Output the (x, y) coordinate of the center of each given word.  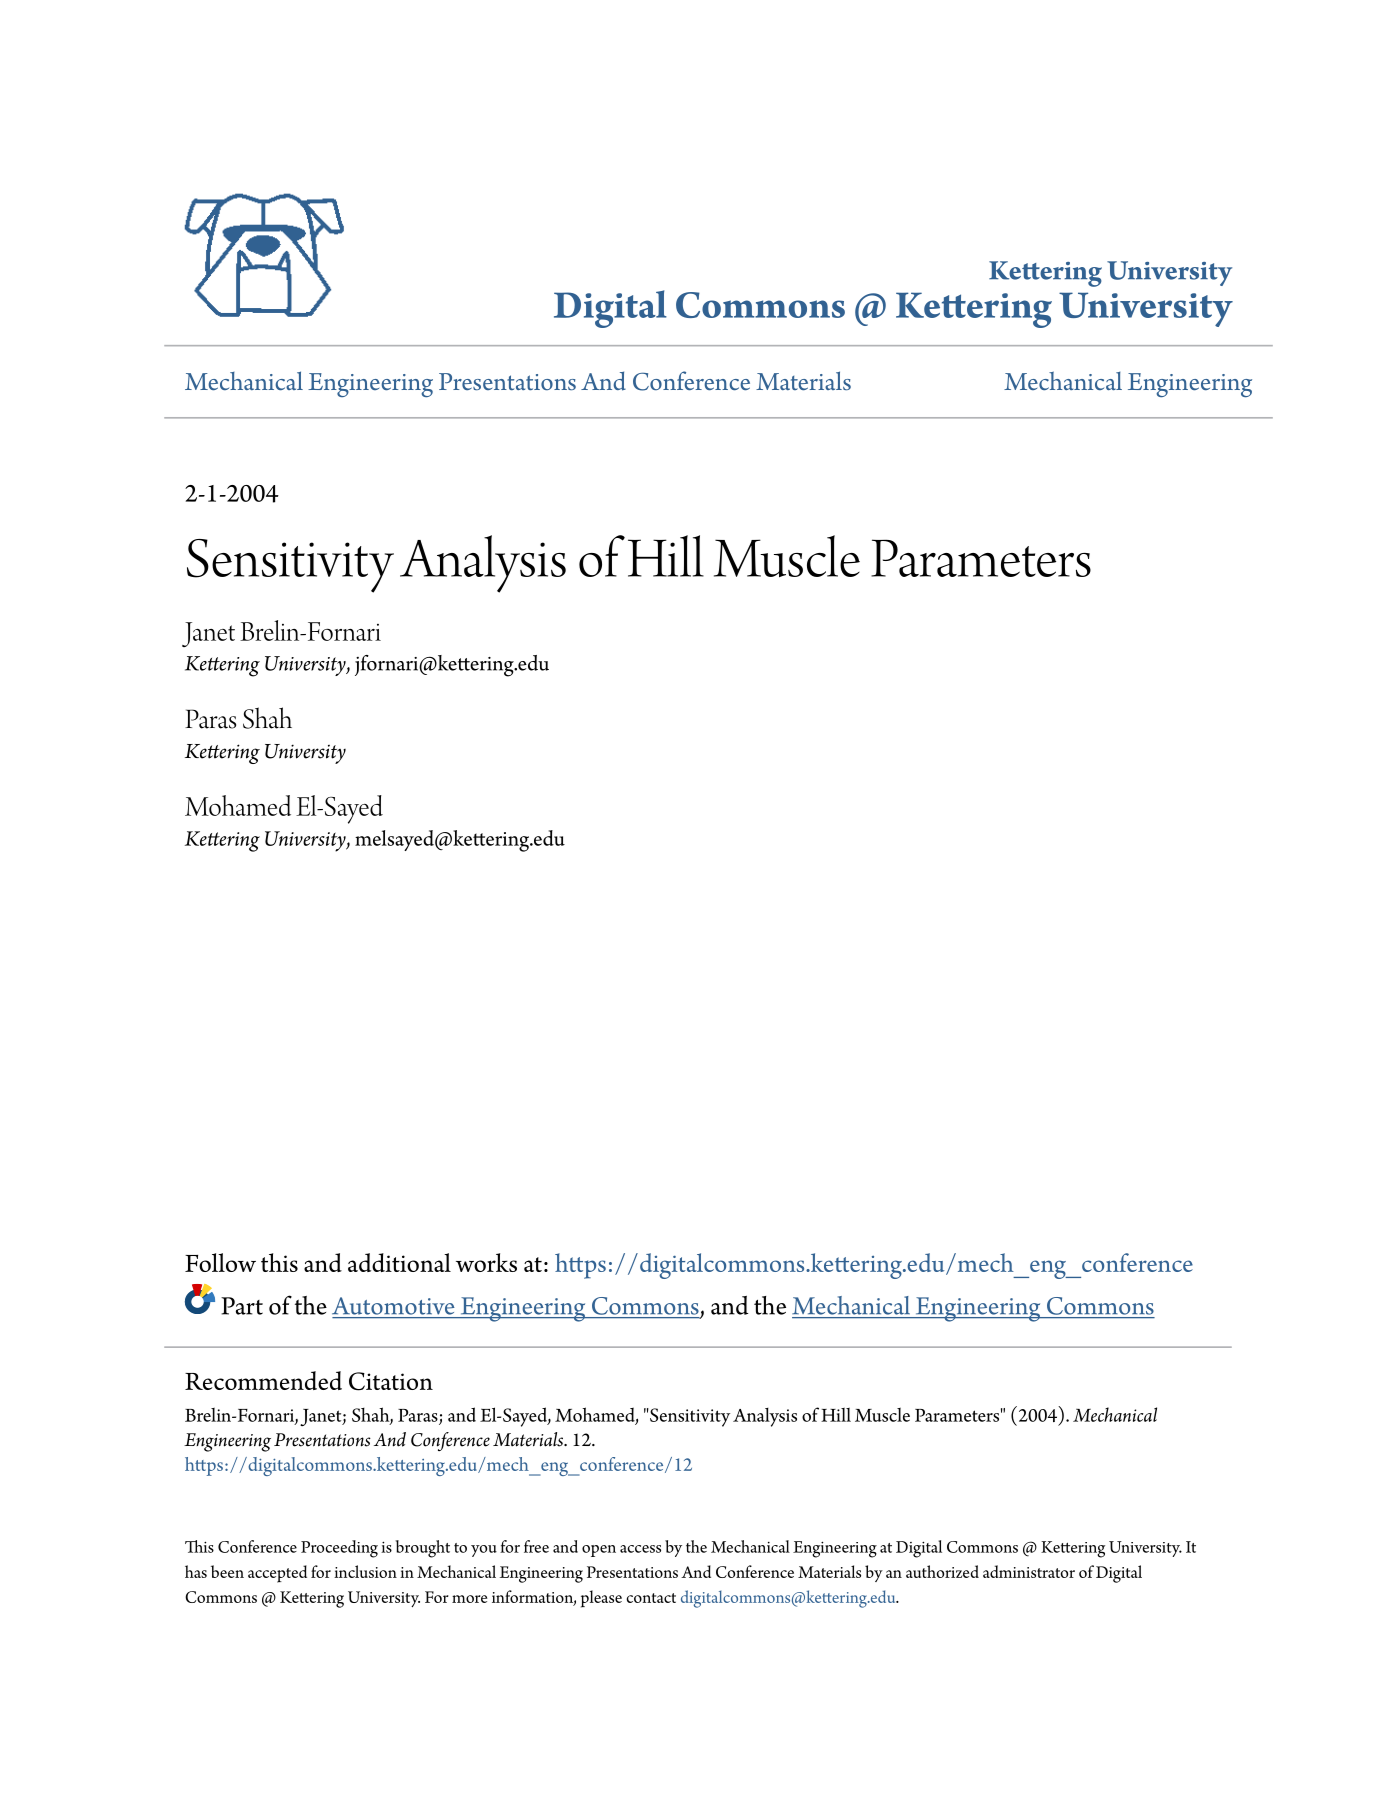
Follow (220, 1262)
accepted (277, 1574)
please (601, 1599)
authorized (942, 1571)
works (486, 1262)
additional (399, 1262)
